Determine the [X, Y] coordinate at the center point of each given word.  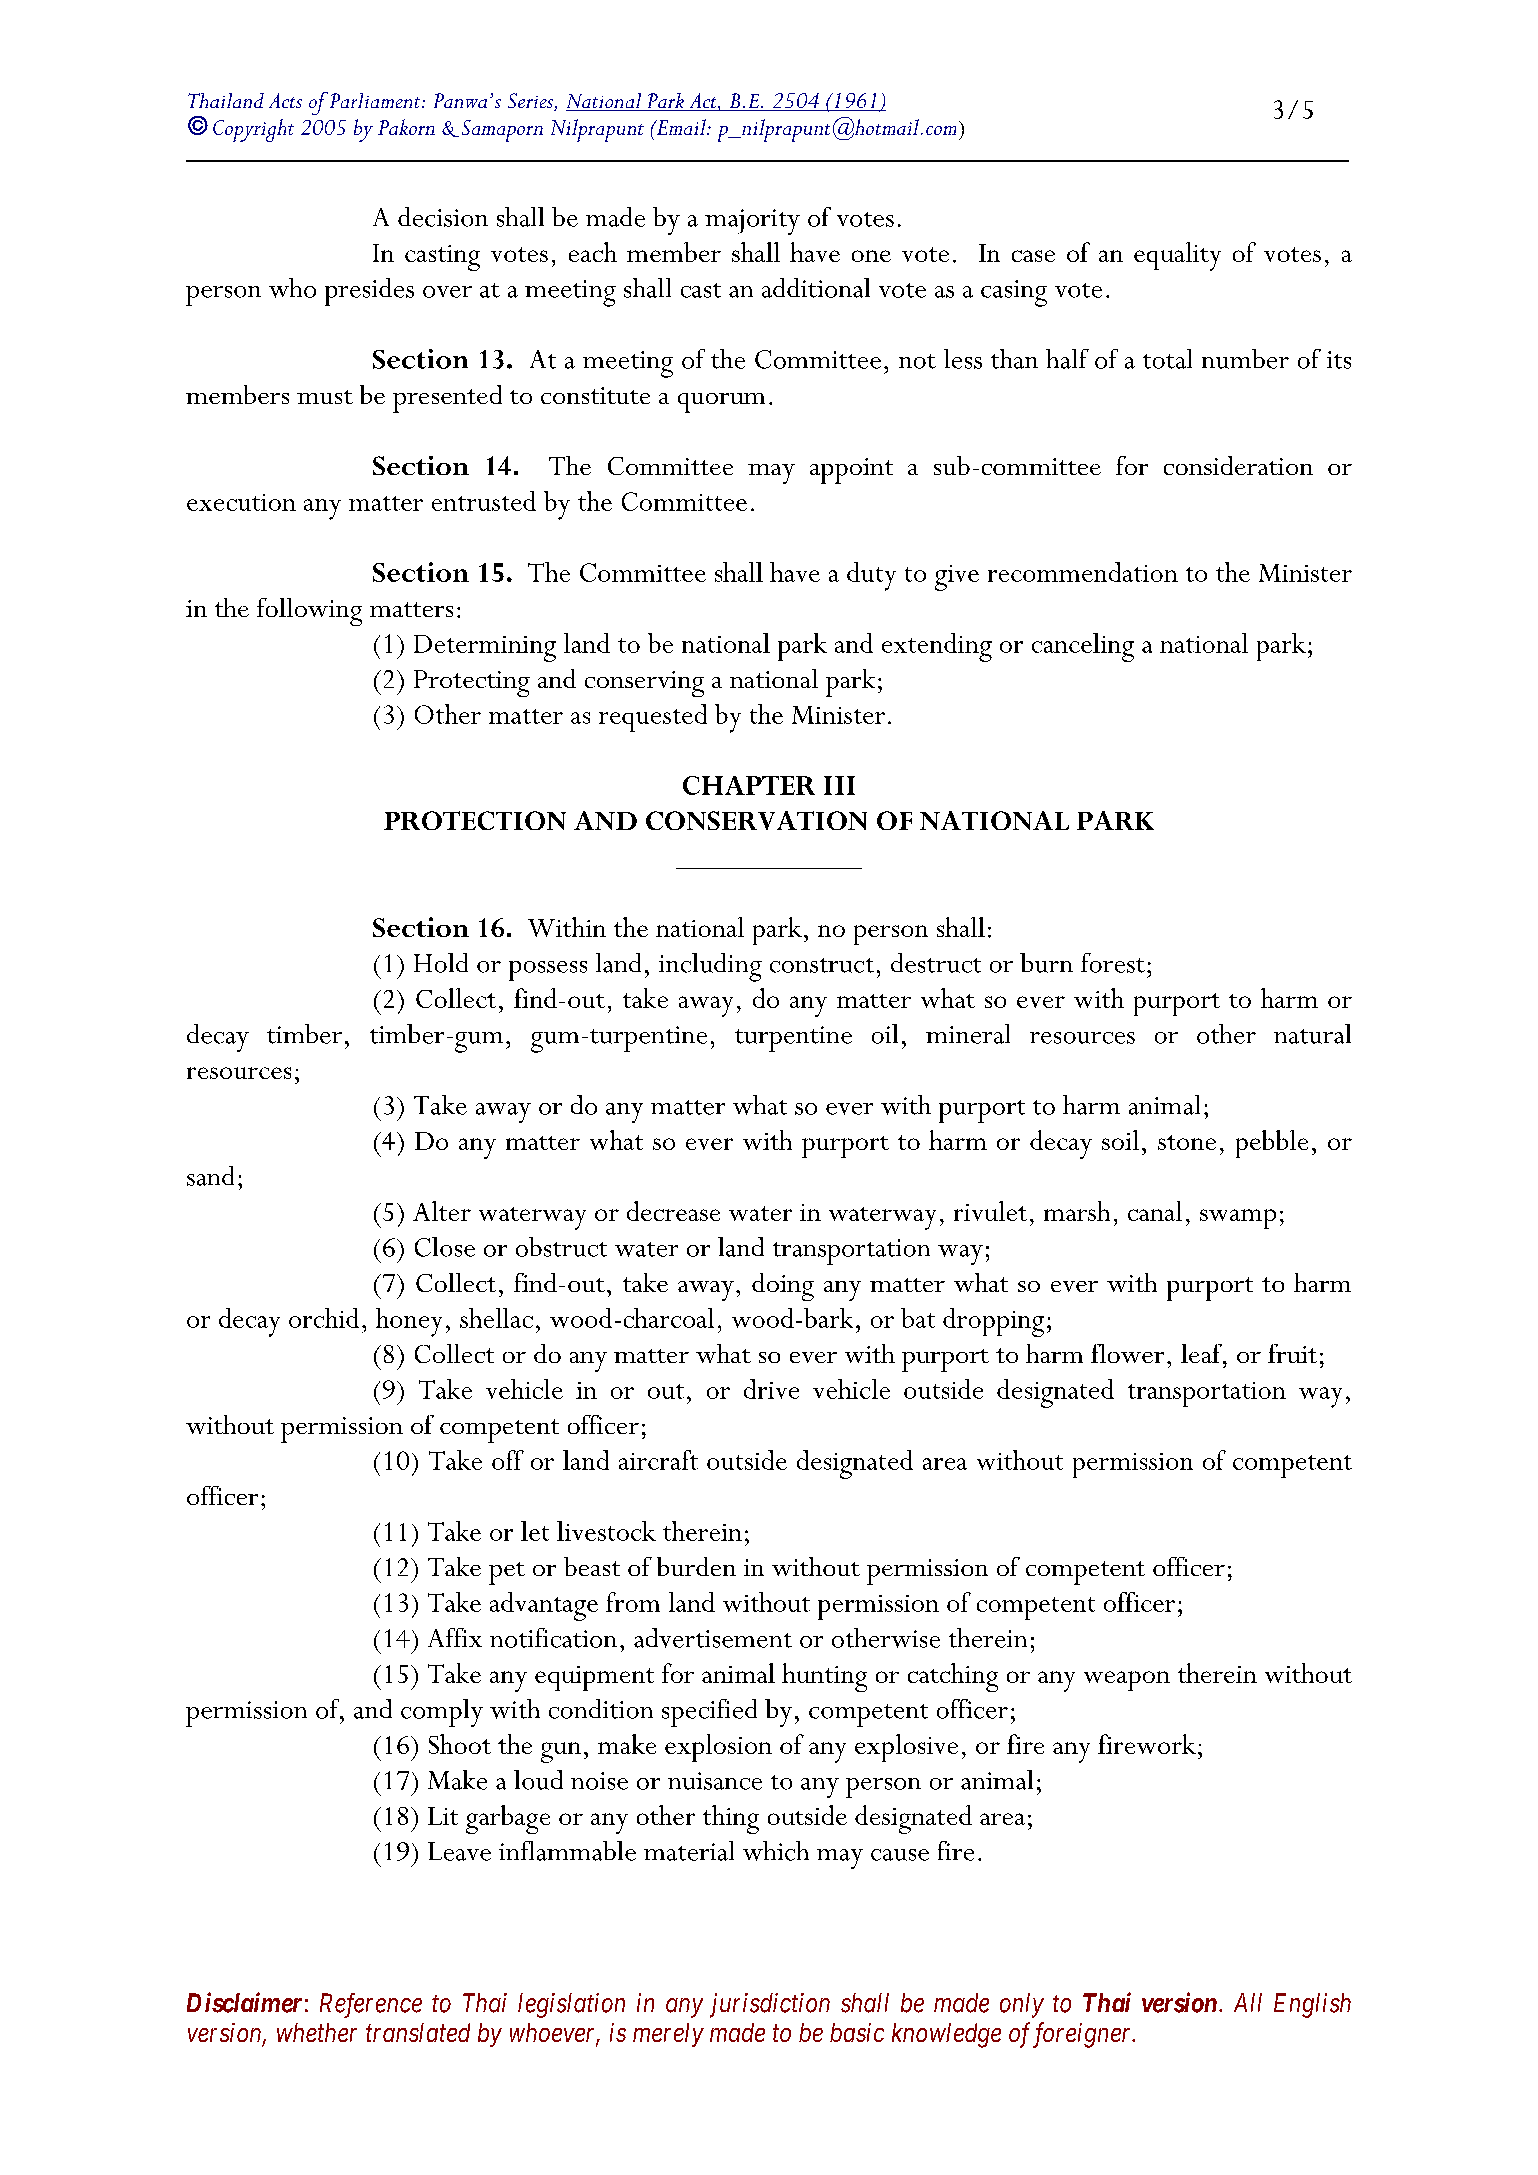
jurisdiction [770, 2005]
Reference [371, 2005]
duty [871, 576]
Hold [441, 963]
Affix [455, 1637]
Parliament [375, 100]
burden [696, 1566]
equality [1177, 256]
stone [1187, 1142]
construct [822, 965]
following [309, 612]
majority [752, 222]
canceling [1083, 647]
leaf [1203, 1354]
